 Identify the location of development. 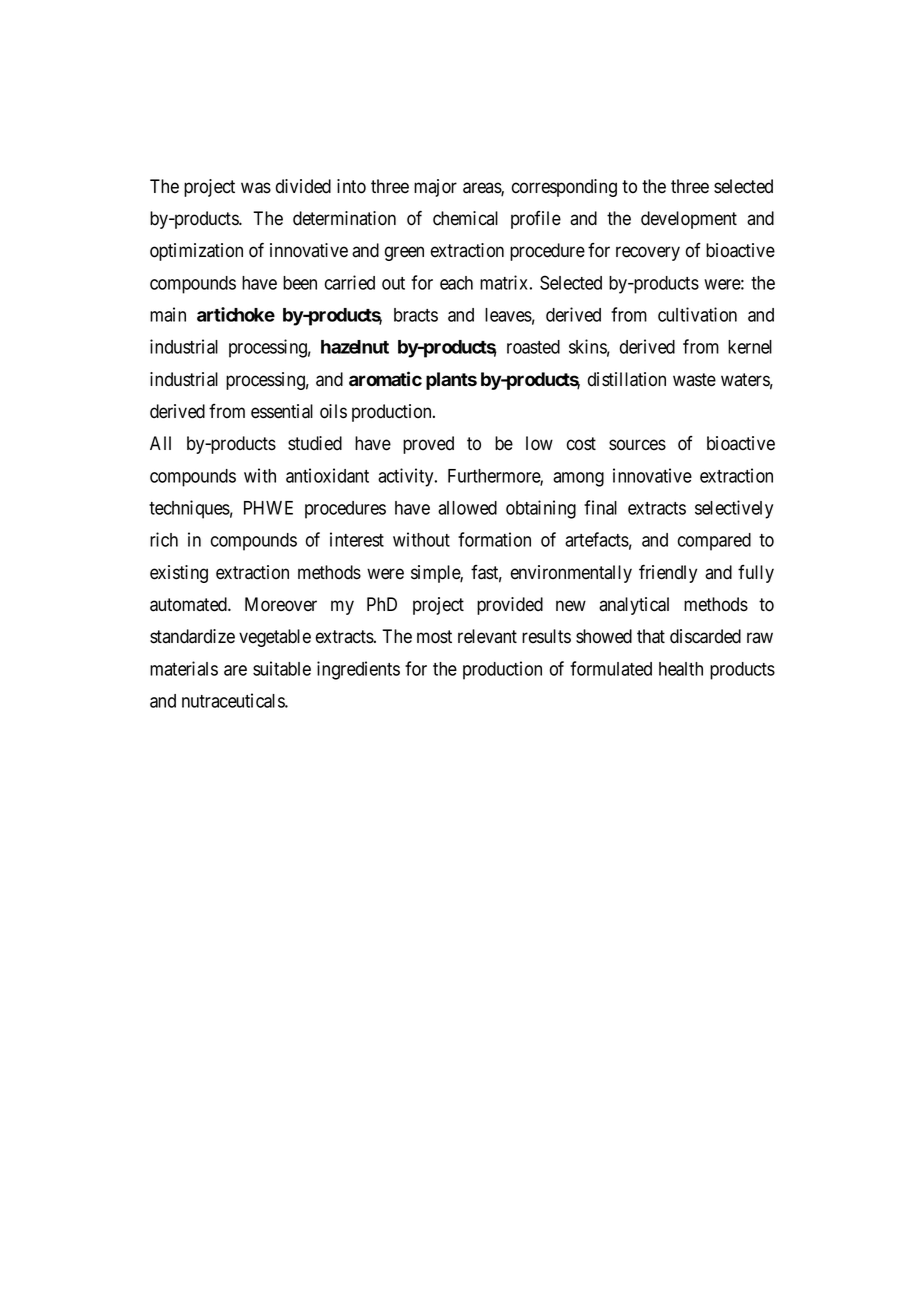
(689, 220).
